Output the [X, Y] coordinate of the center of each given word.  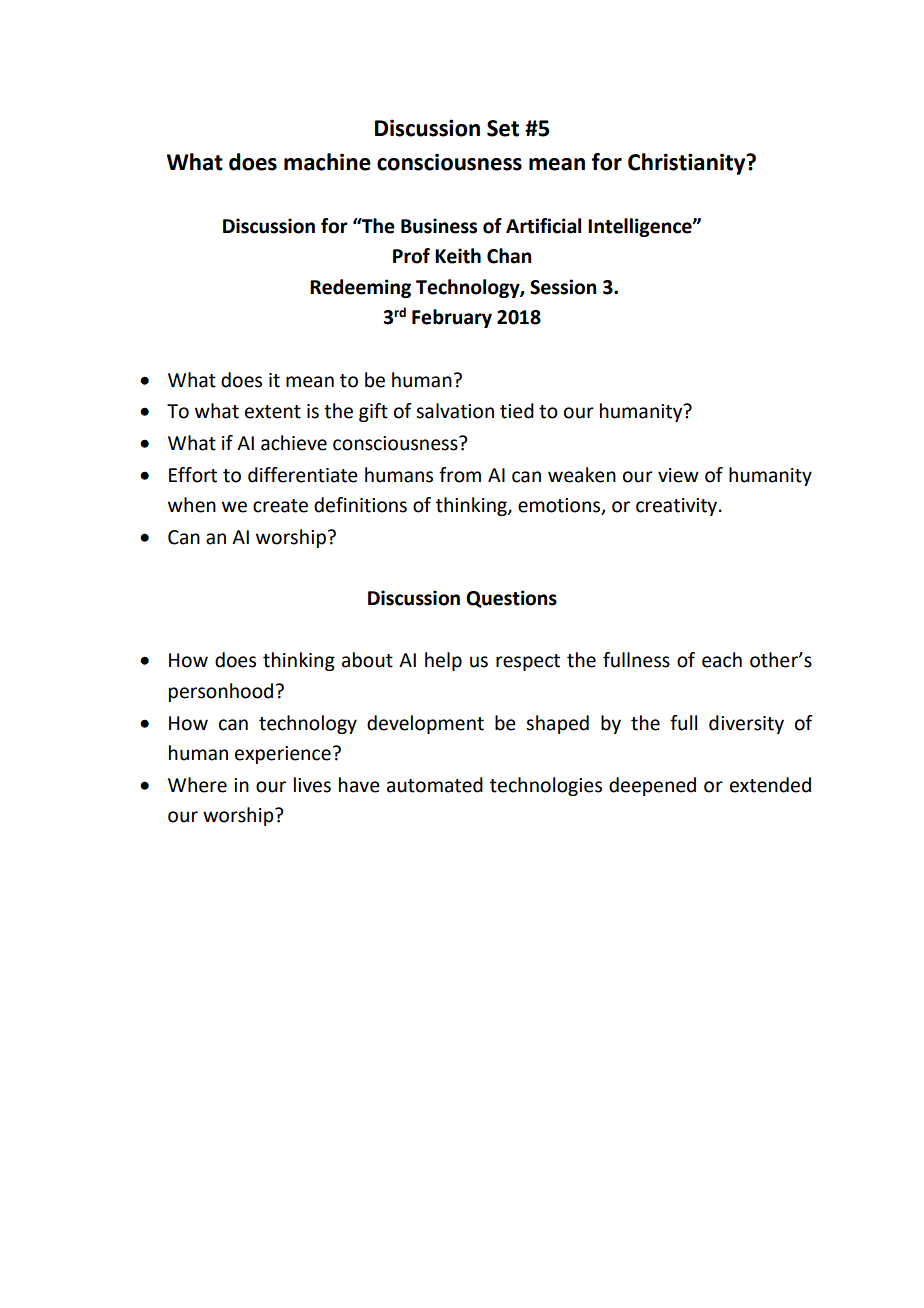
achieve [294, 443]
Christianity [688, 164]
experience [283, 755]
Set [503, 128]
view [678, 475]
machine [327, 162]
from [460, 475]
